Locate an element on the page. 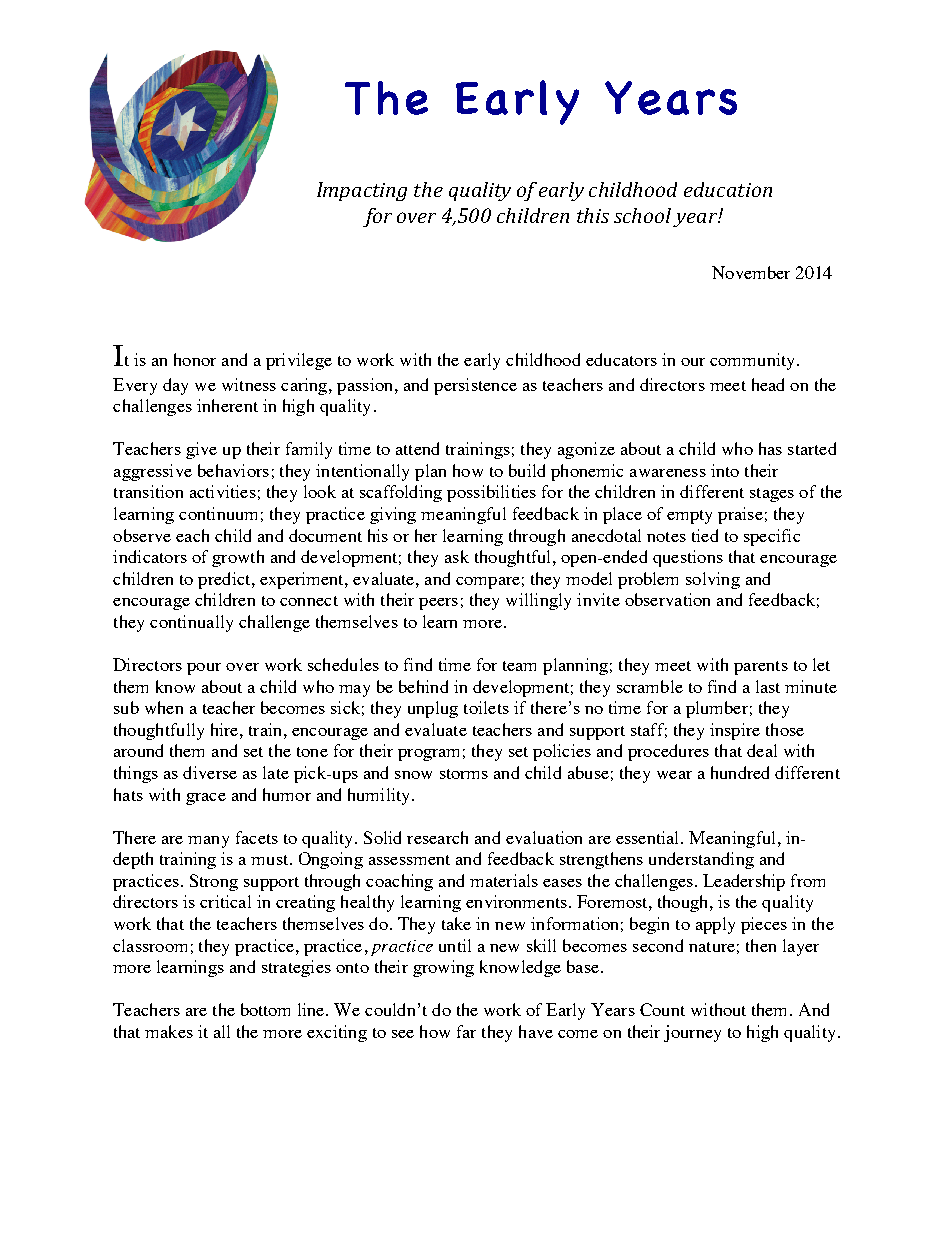 The image size is (952, 1233). makes is located at coordinates (169, 1031).
